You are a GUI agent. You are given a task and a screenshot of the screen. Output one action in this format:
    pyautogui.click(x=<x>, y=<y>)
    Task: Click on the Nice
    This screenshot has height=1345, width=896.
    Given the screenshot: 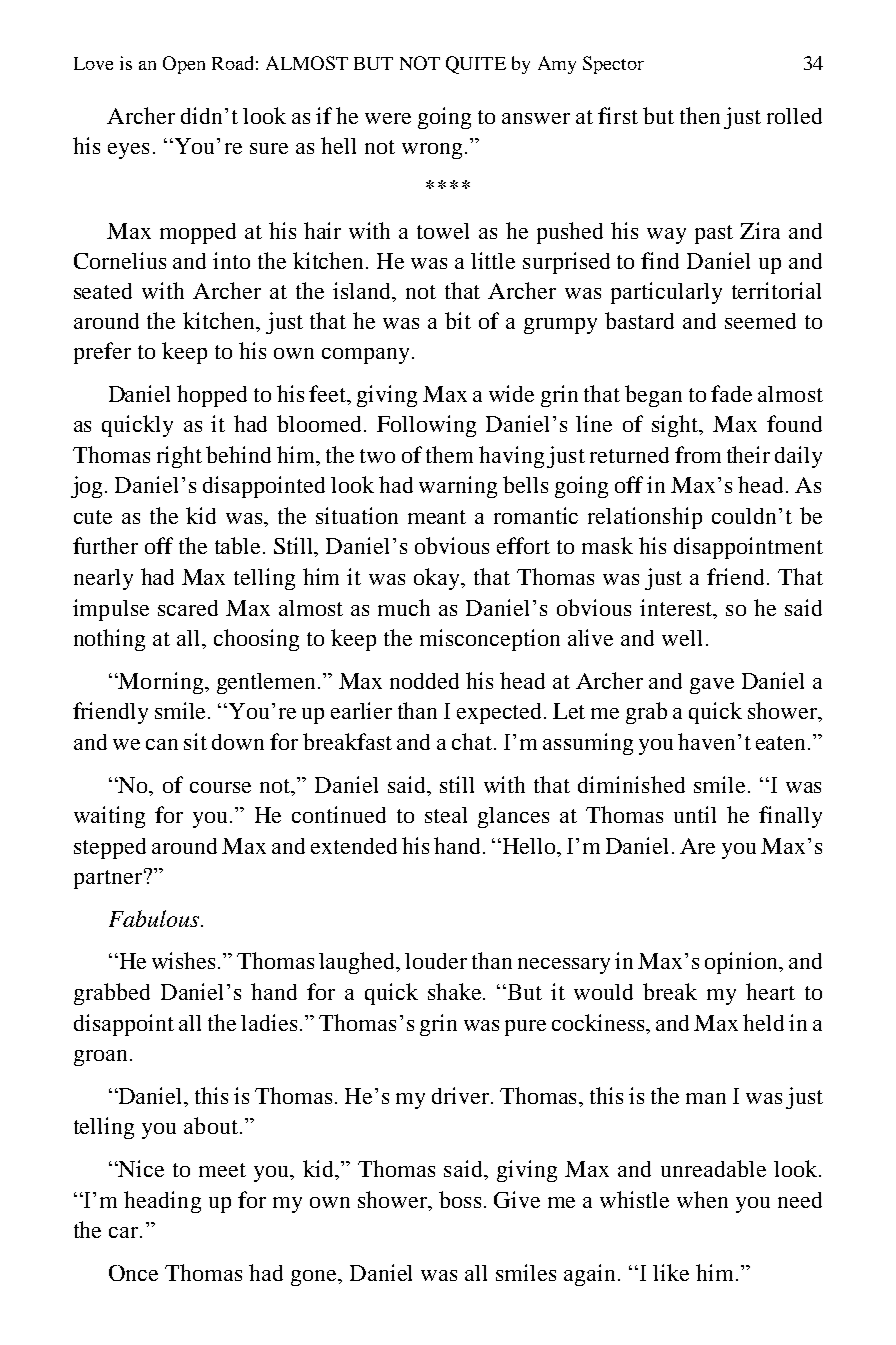 What is the action you would take?
    pyautogui.click(x=140, y=1168)
